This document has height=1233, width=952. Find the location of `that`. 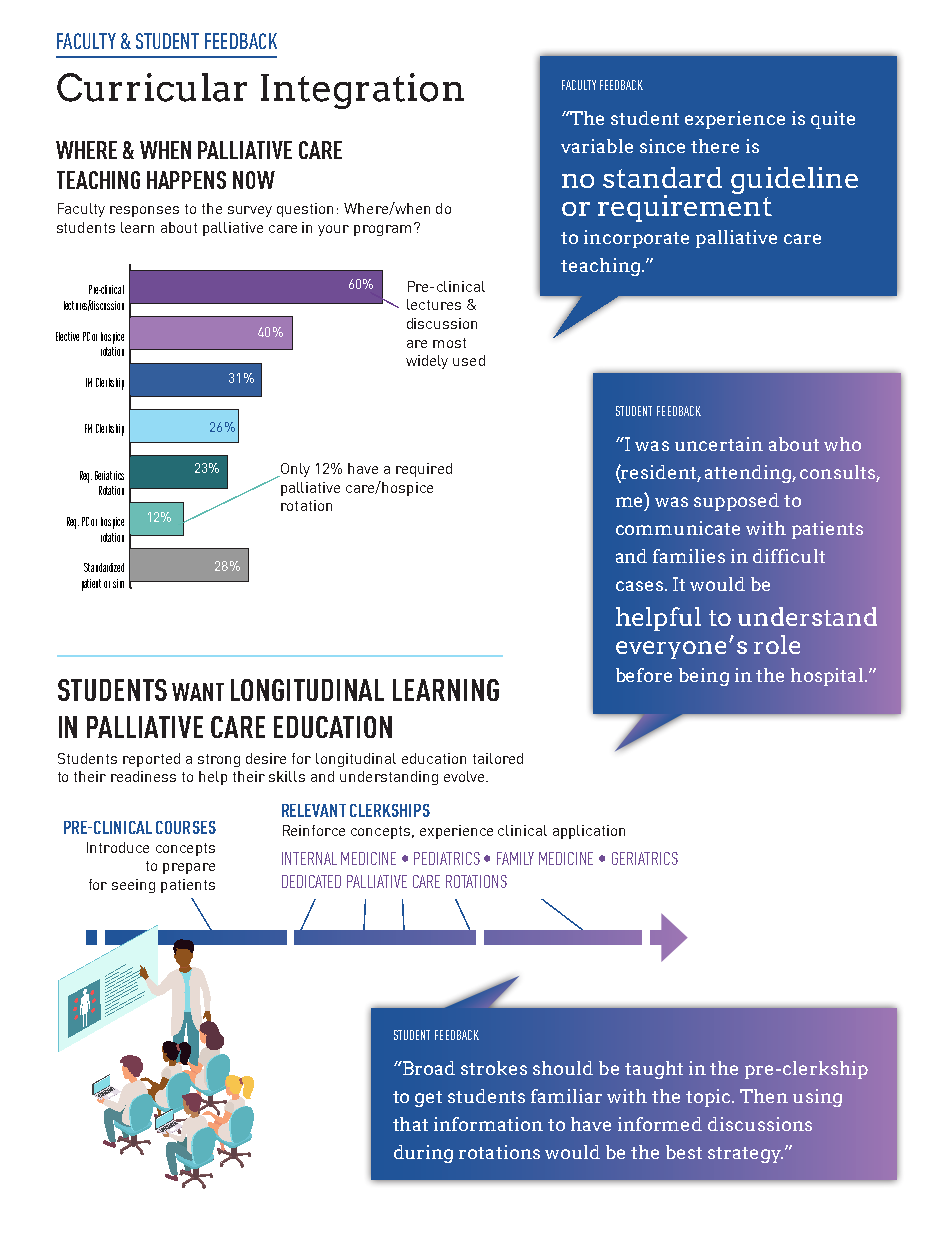

that is located at coordinates (410, 1124).
